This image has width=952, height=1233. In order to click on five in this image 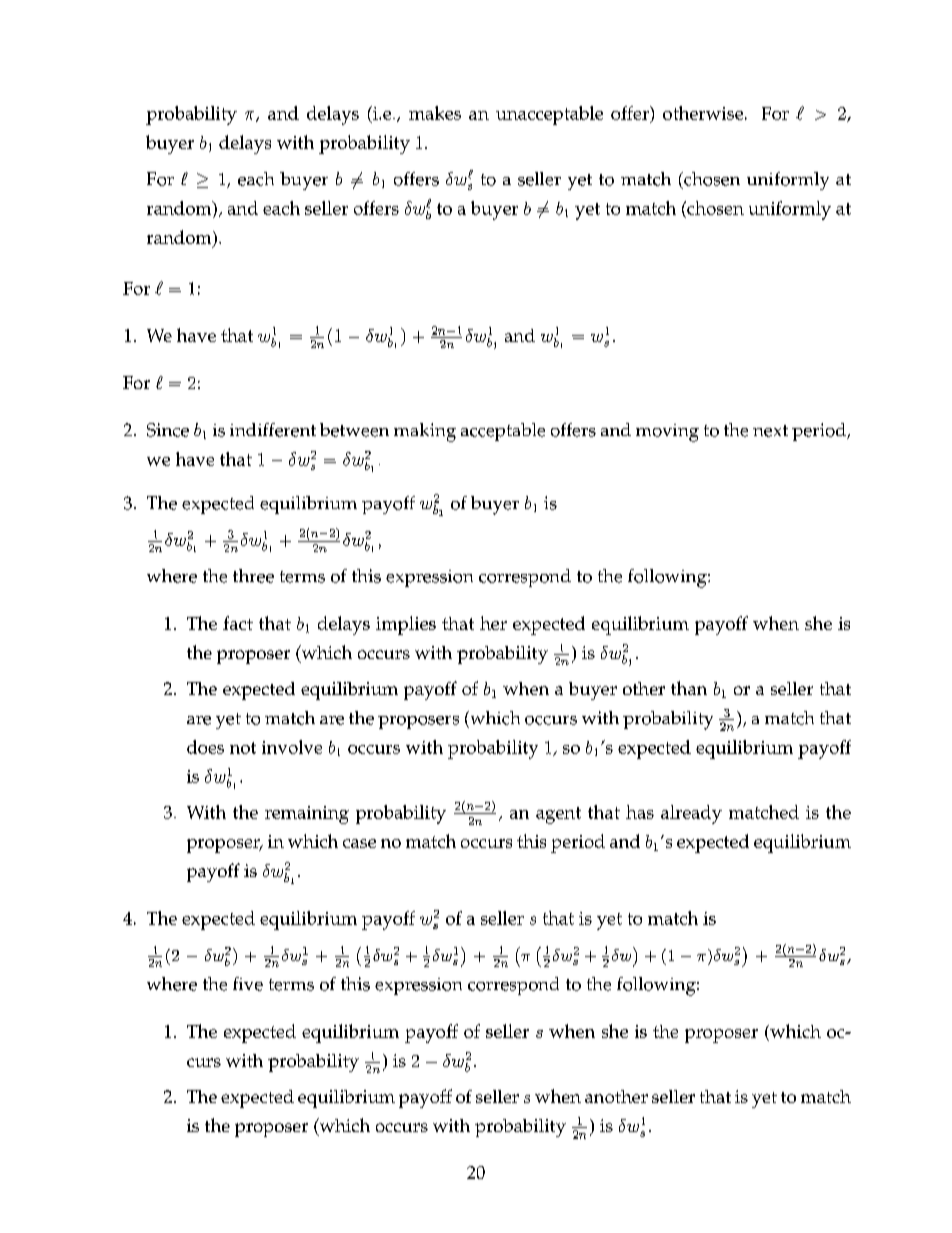, I will do `click(248, 984)`.
